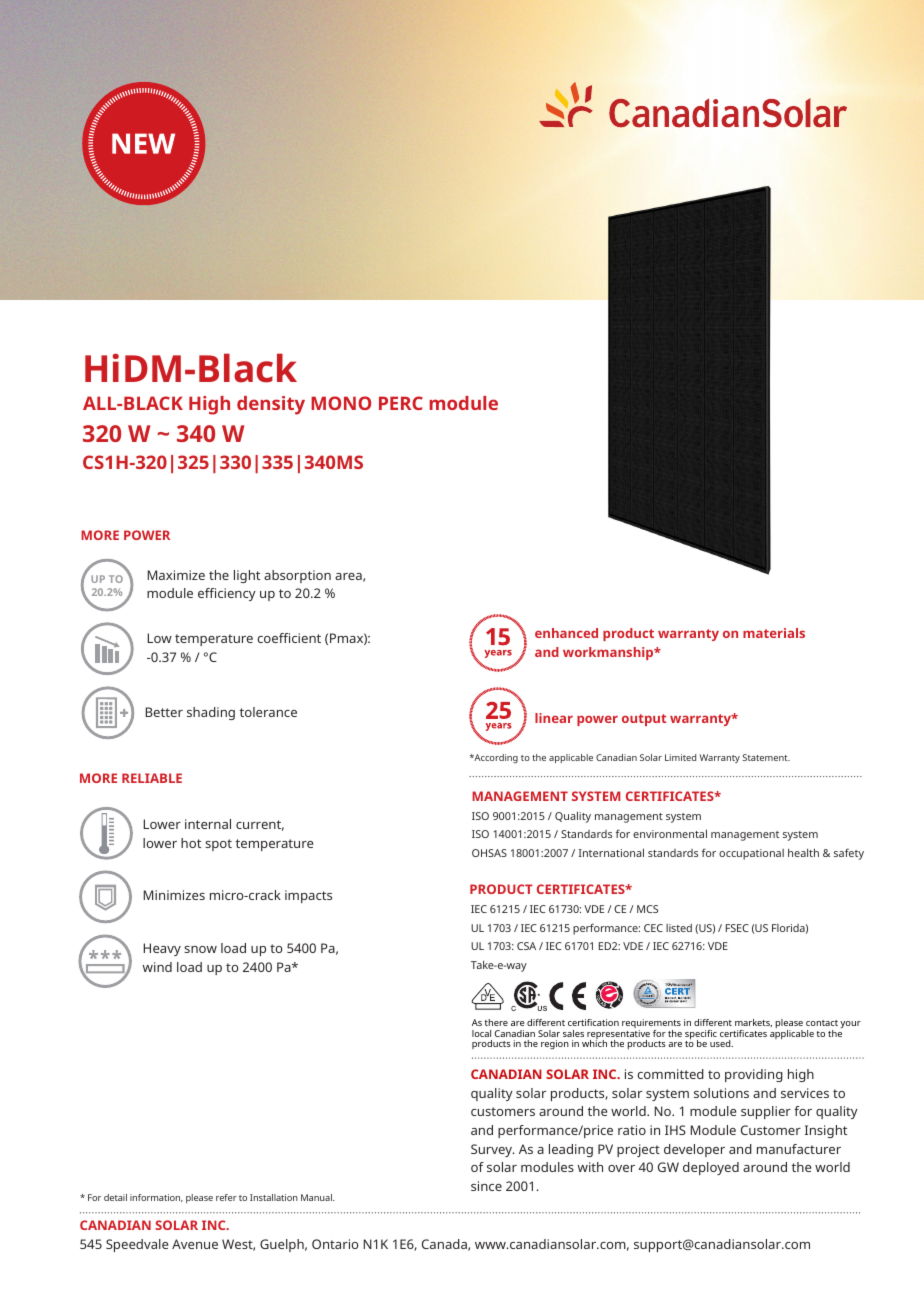  What do you see at coordinates (271, 405) in the document?
I see `density` at bounding box center [271, 405].
